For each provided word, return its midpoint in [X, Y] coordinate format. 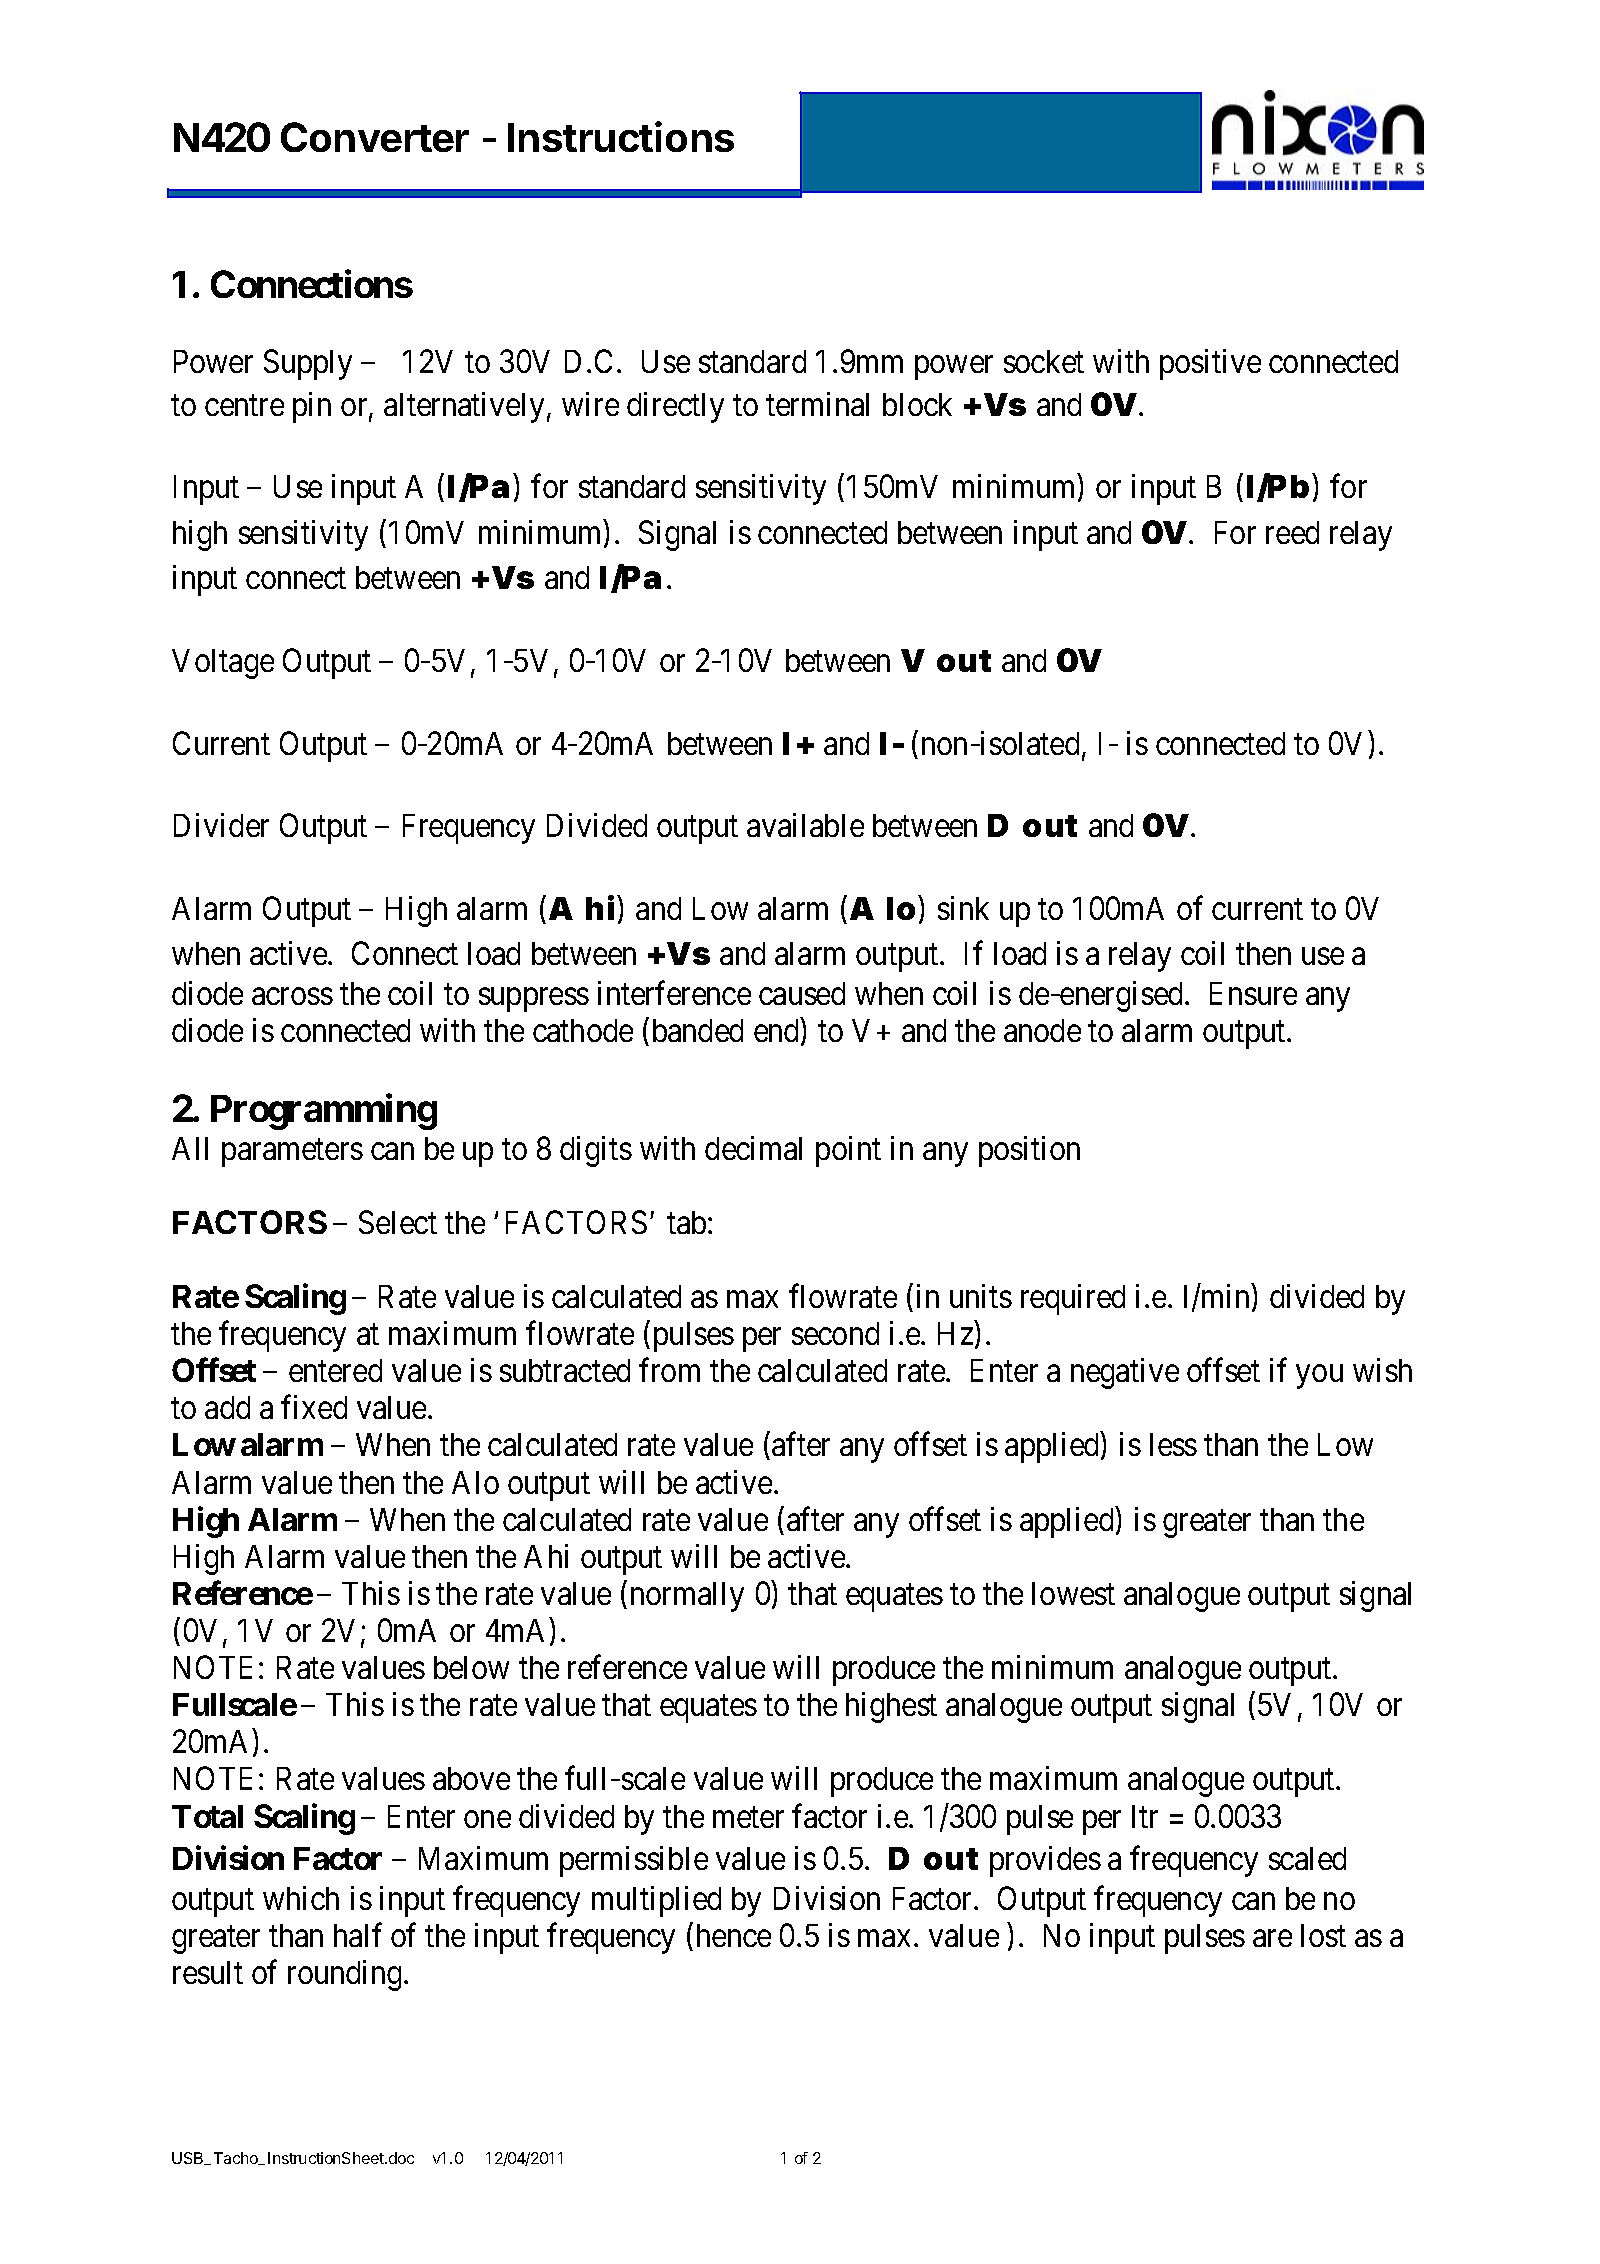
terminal [817, 404]
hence [734, 1935]
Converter [375, 137]
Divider [221, 825]
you [1319, 1377]
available [805, 825]
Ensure [1253, 993]
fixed [314, 1407]
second [835, 1333]
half [358, 1935]
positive [1210, 364]
